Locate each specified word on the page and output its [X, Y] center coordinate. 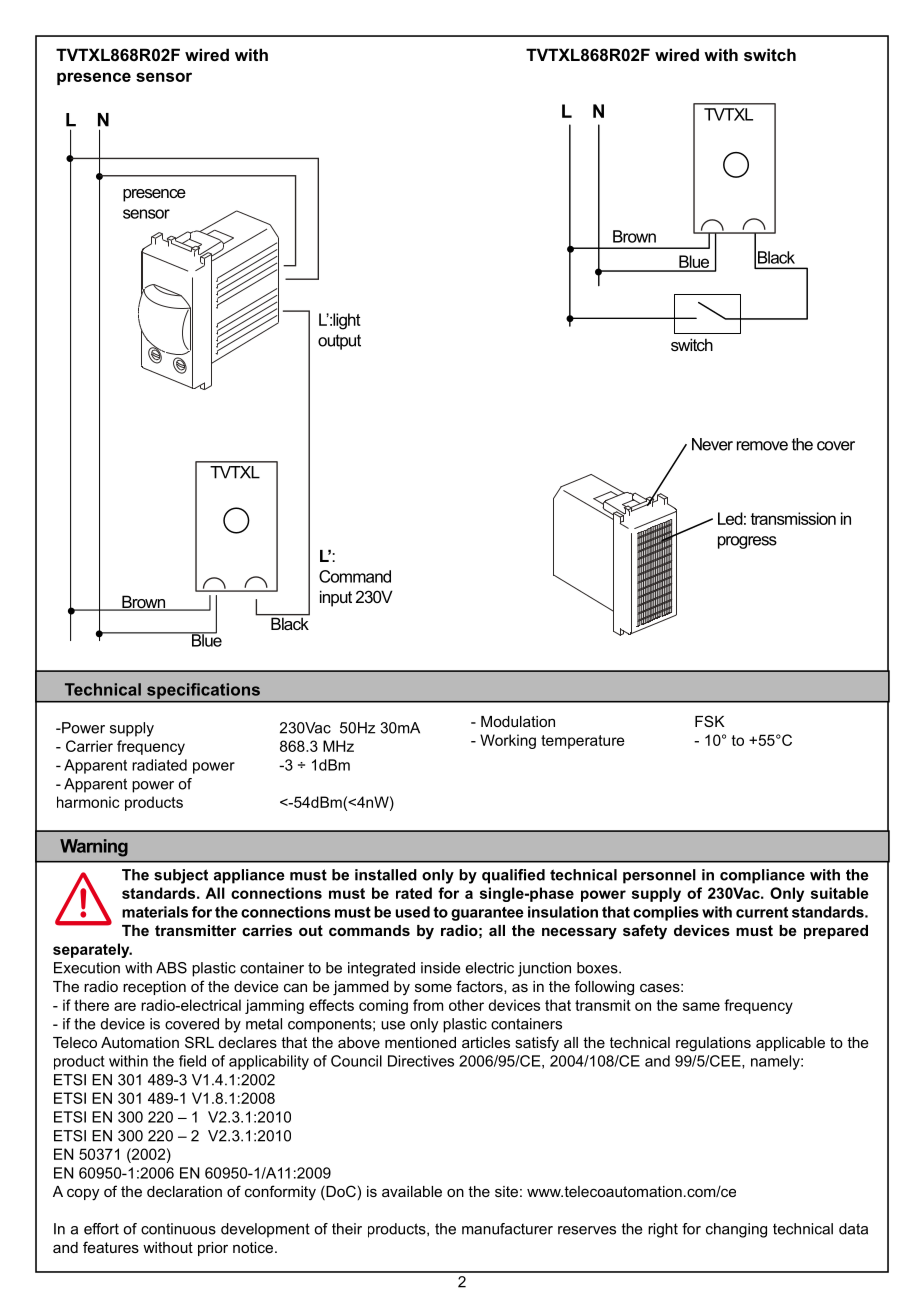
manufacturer [507, 1229]
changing [736, 1230]
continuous [178, 1229]
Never [712, 444]
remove [762, 446]
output [339, 342]
